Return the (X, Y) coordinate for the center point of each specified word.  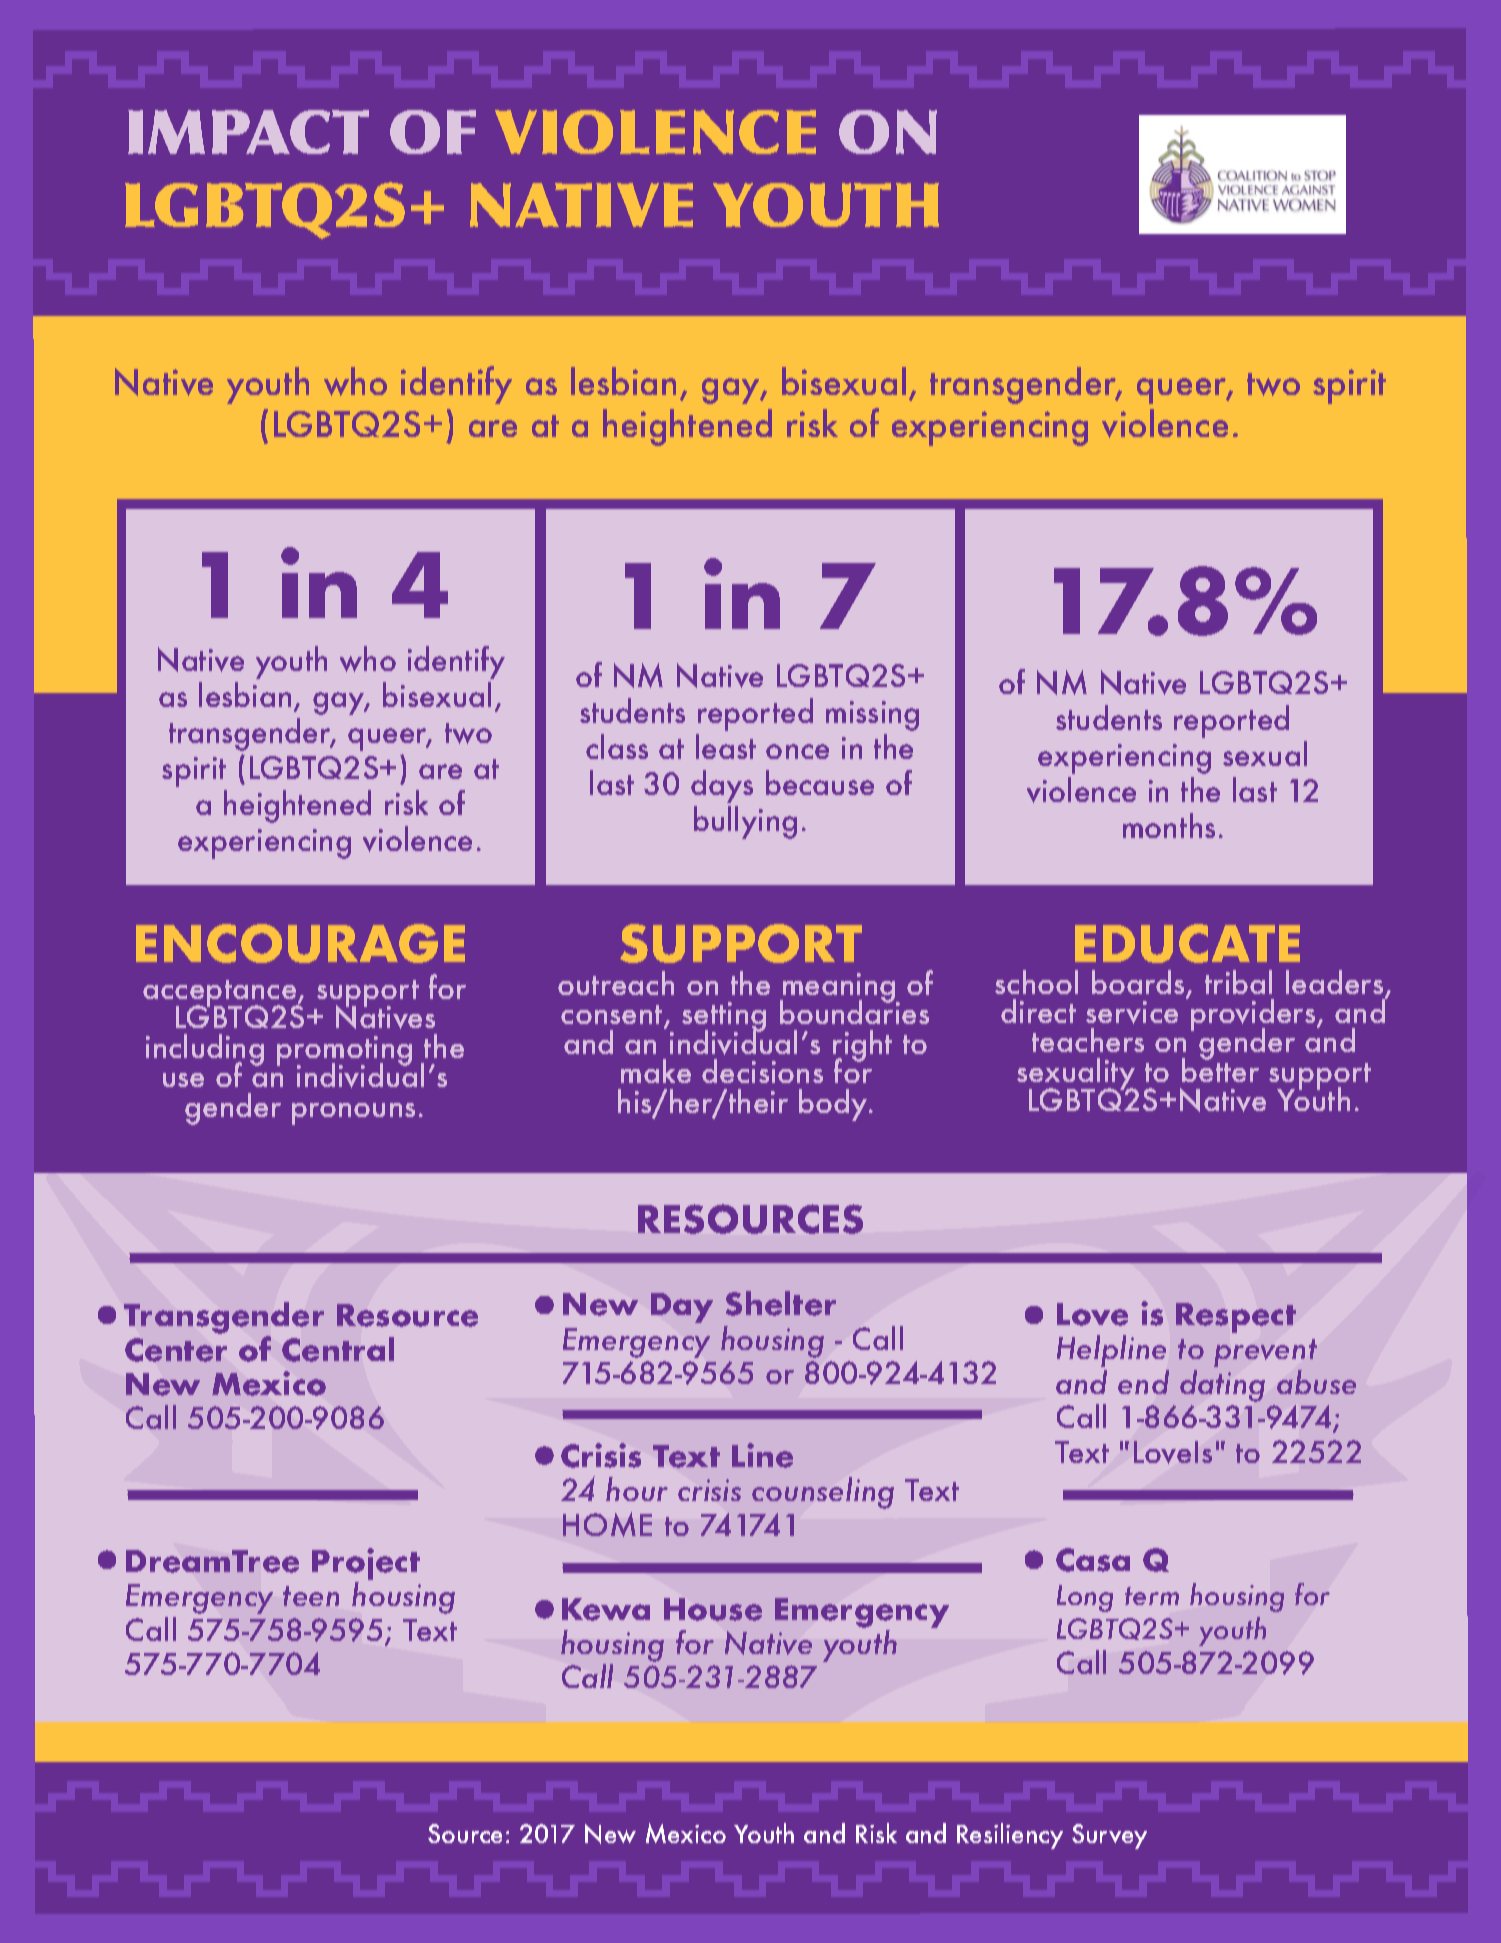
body (834, 1105)
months (1169, 825)
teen (311, 1596)
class (617, 746)
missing (872, 716)
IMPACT (248, 132)
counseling (823, 1493)
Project (366, 1564)
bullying (745, 822)
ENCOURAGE (300, 943)
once (797, 751)
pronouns (353, 1114)
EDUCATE (1187, 943)
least (726, 746)
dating (1222, 1386)
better (1220, 1069)
